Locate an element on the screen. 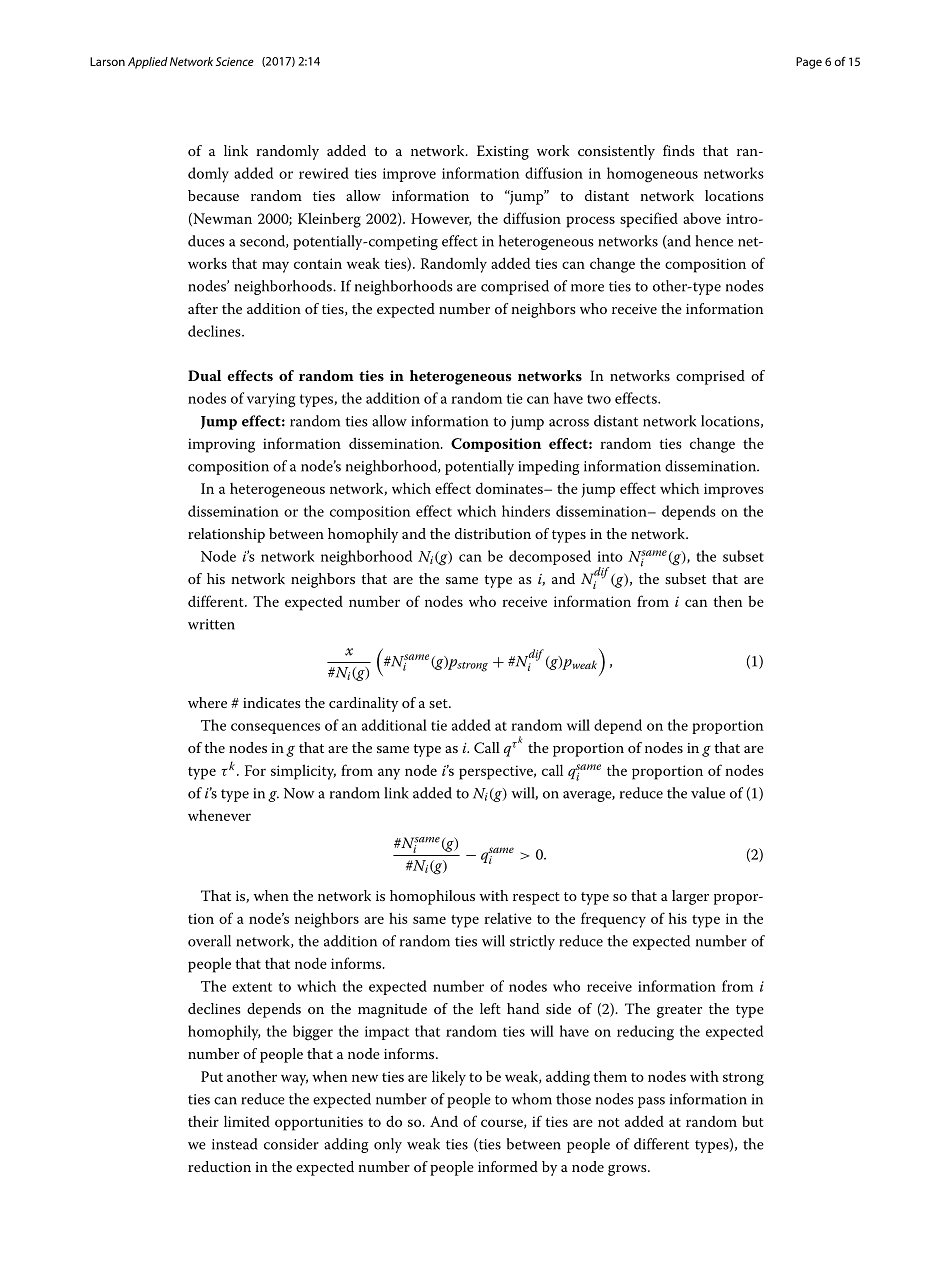 The width and height of the screenshot is (952, 1271). decomposed is located at coordinates (550, 557).
